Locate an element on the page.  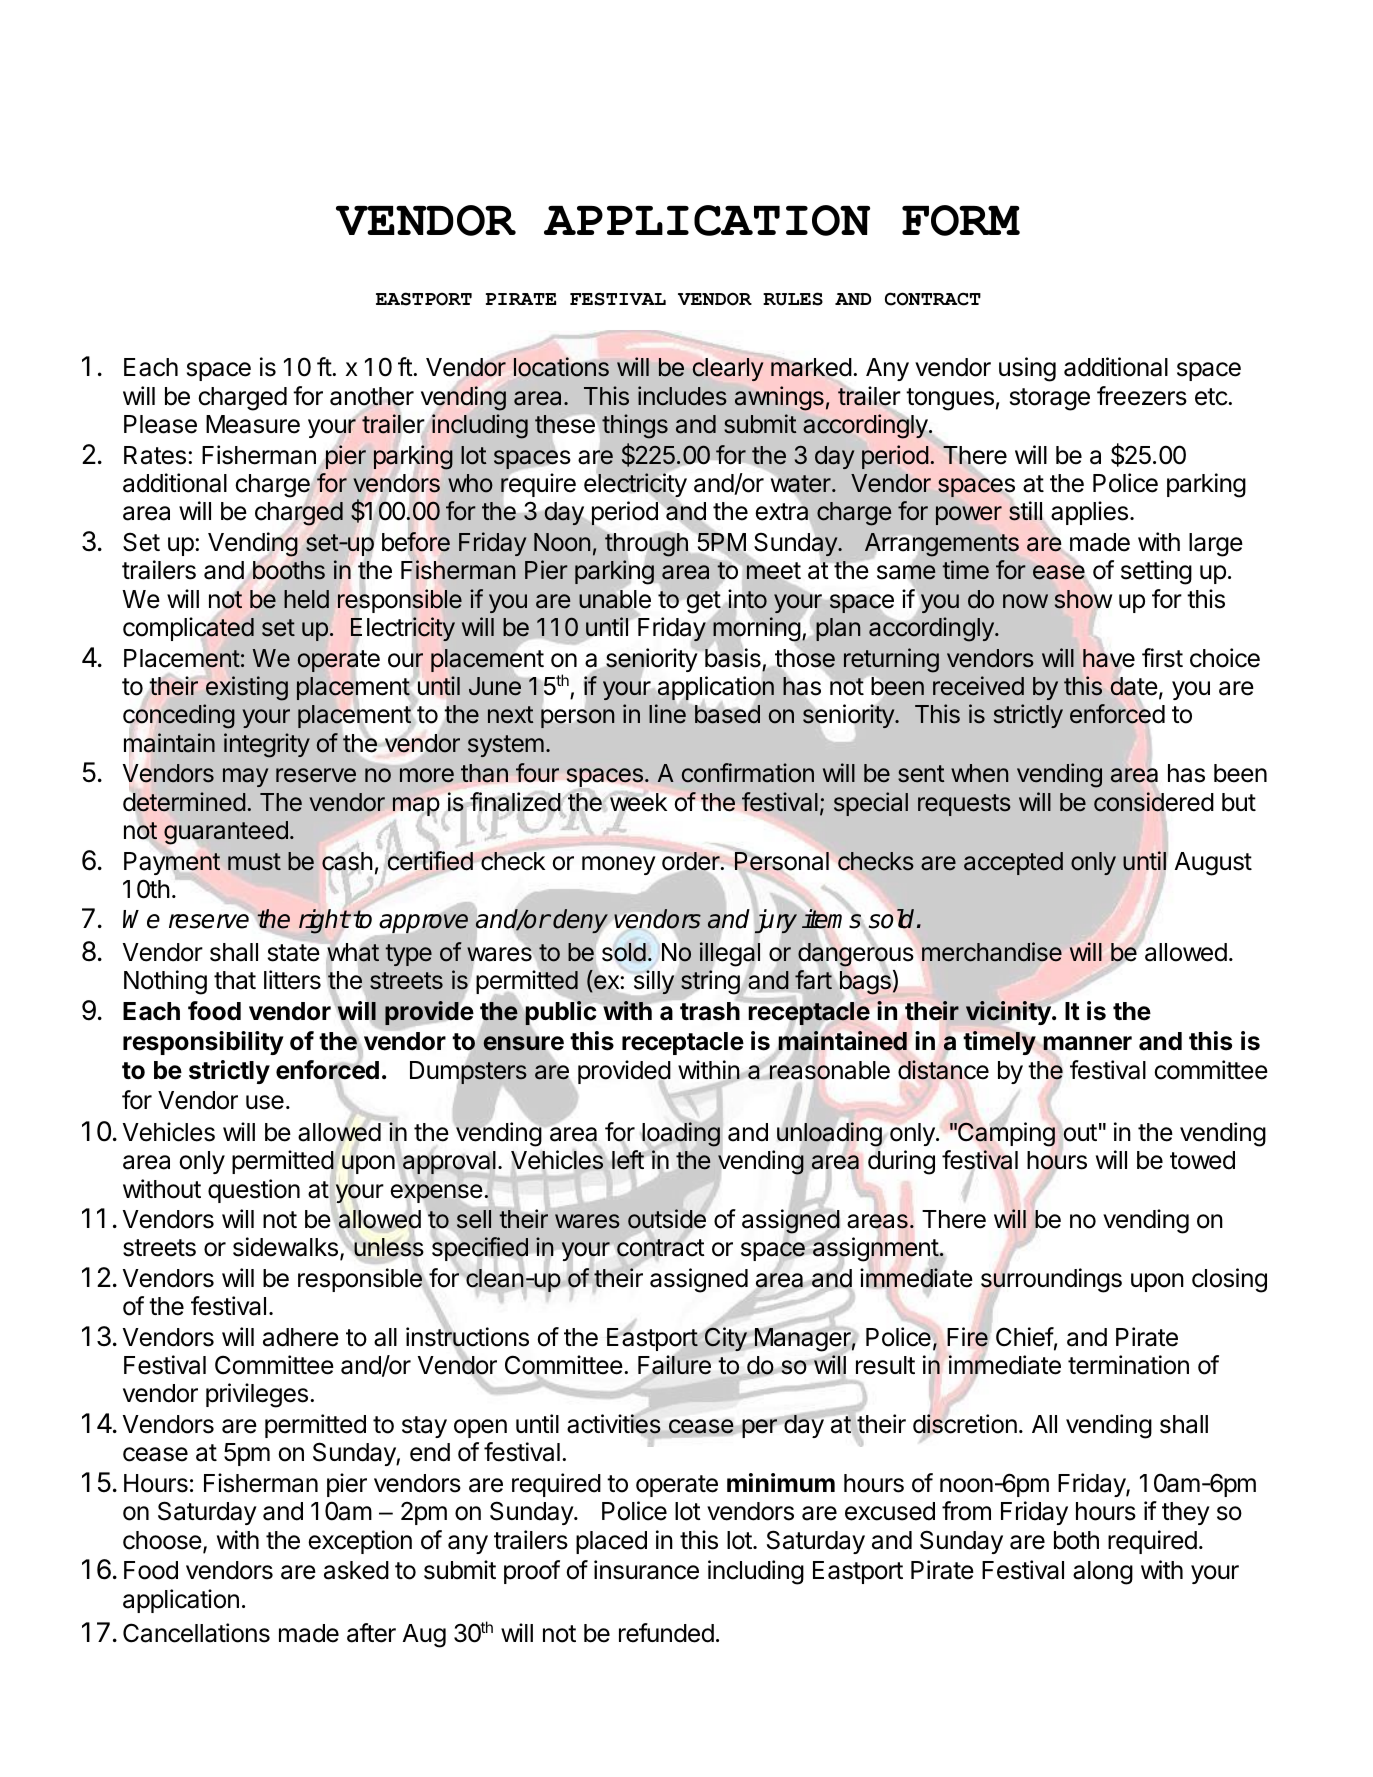
FORM is located at coordinates (961, 220).
